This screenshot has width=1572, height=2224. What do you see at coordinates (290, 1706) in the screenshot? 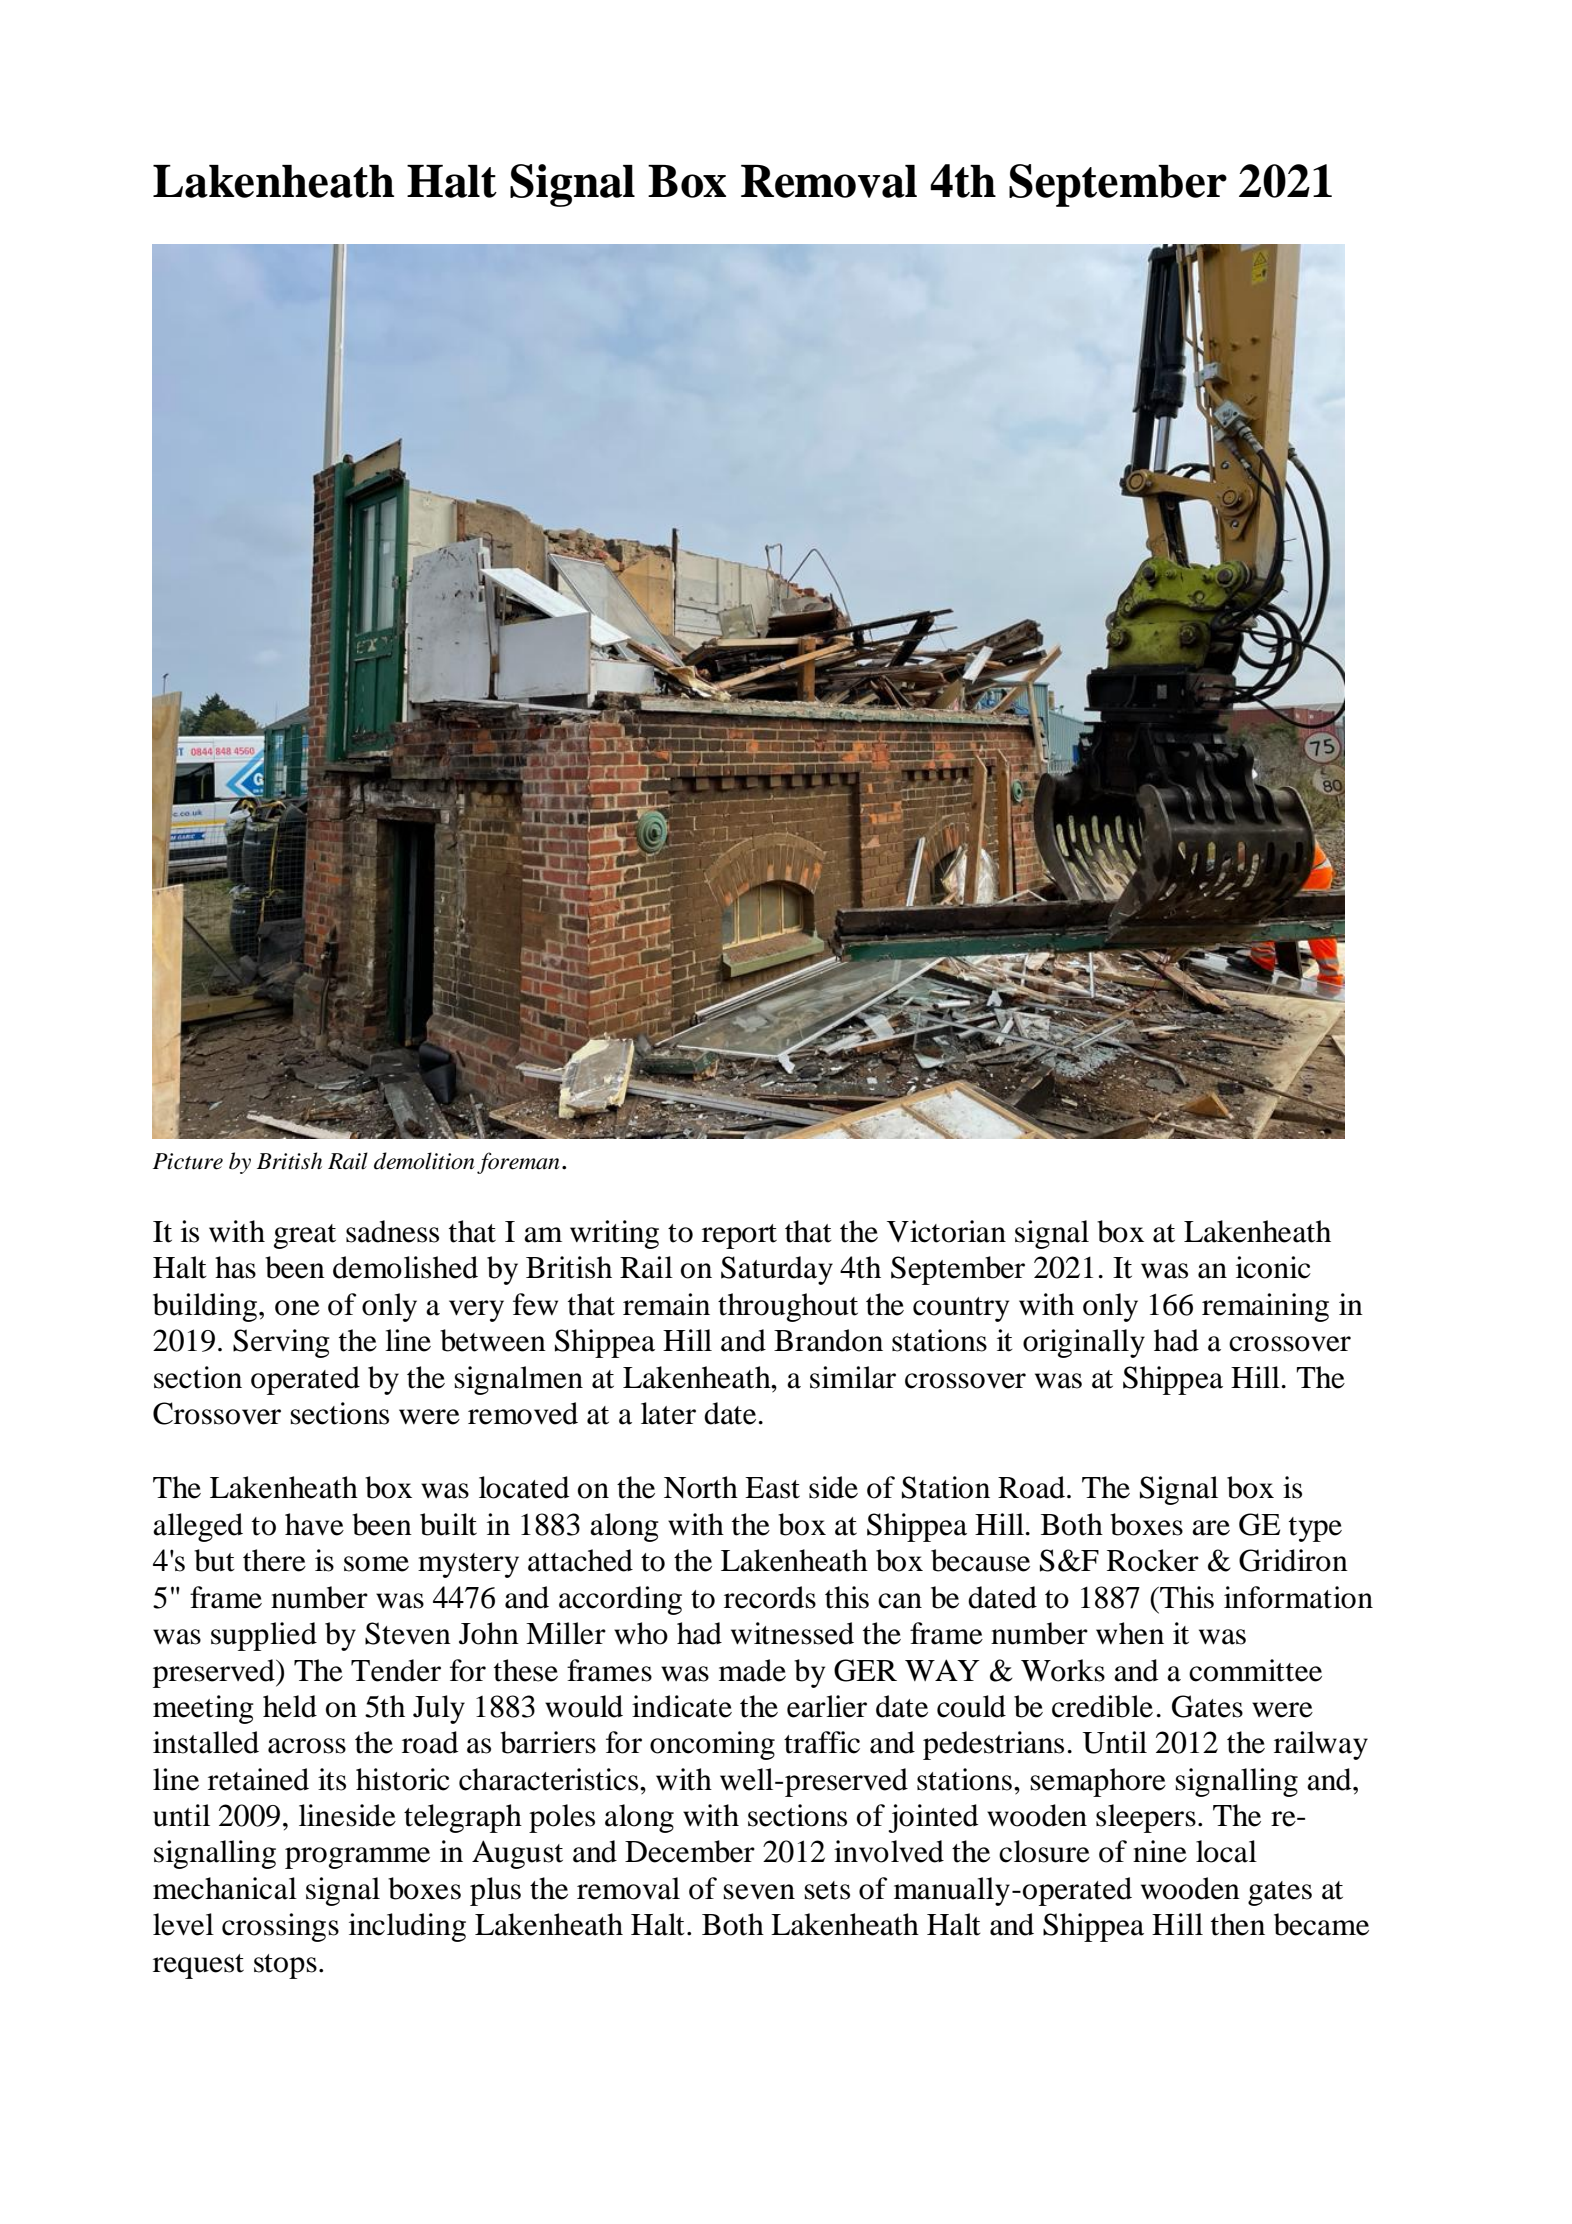
I see `held` at bounding box center [290, 1706].
